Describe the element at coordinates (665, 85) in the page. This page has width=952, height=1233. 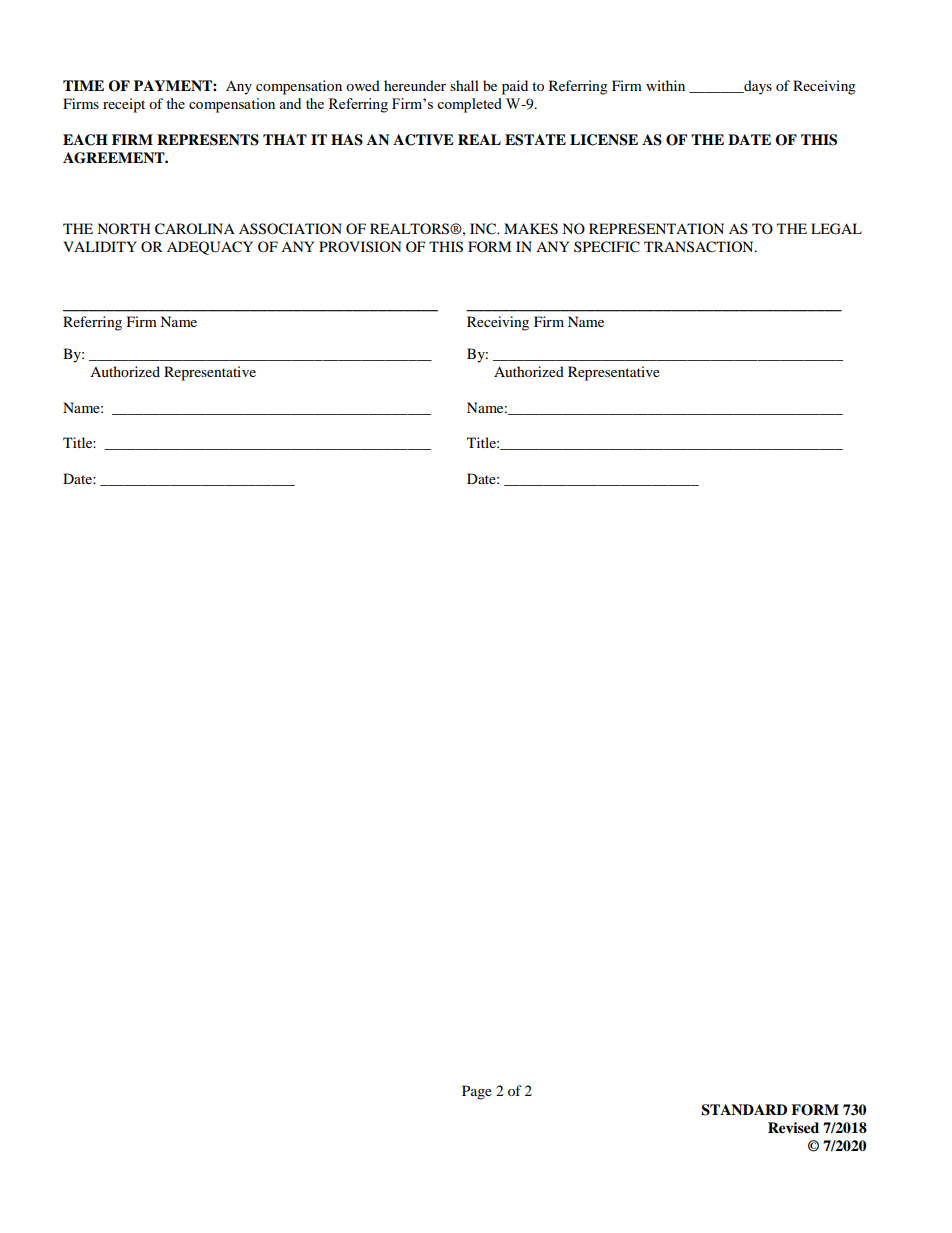
I see `within` at that location.
